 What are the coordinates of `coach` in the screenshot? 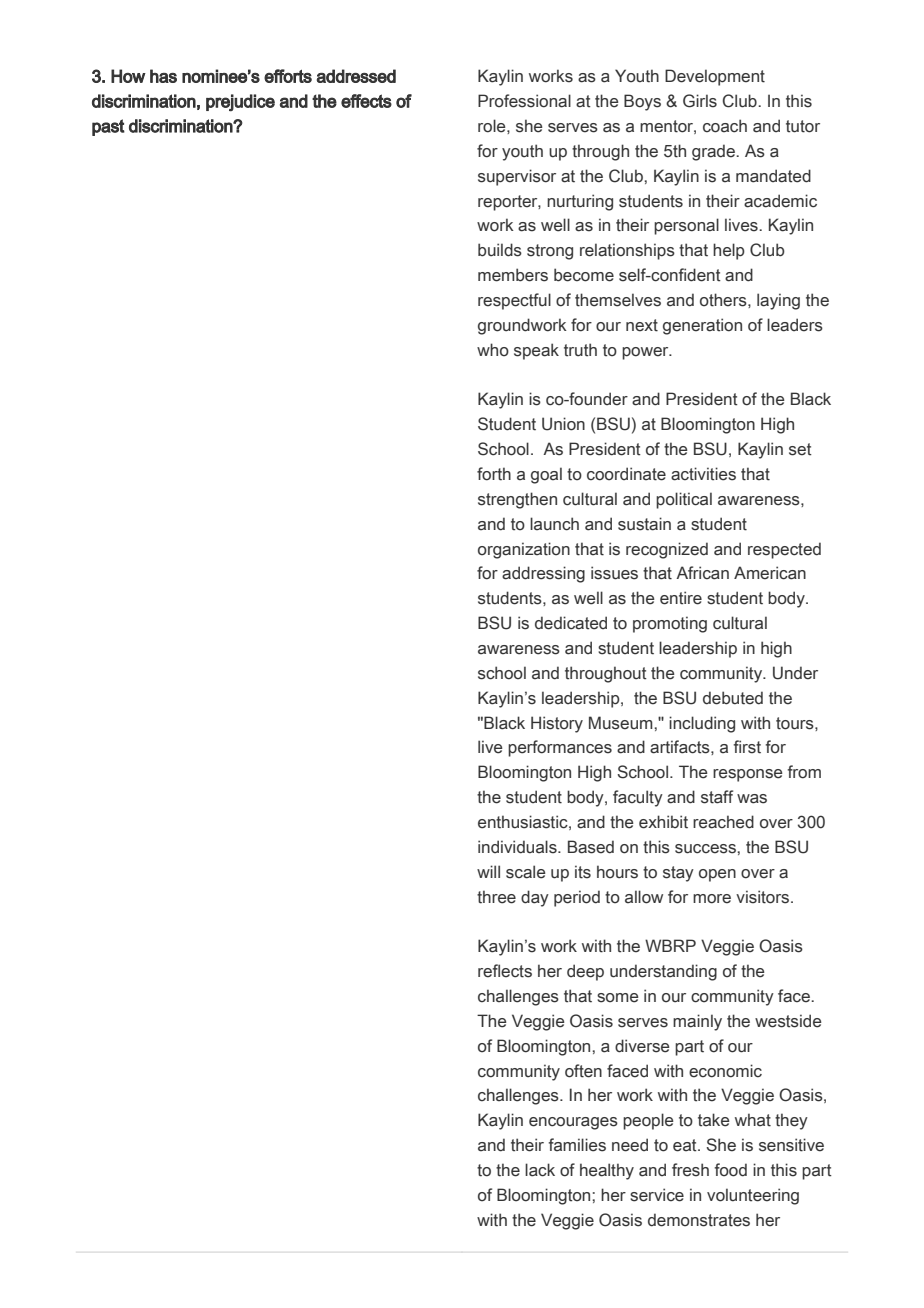 It's located at (725, 126).
